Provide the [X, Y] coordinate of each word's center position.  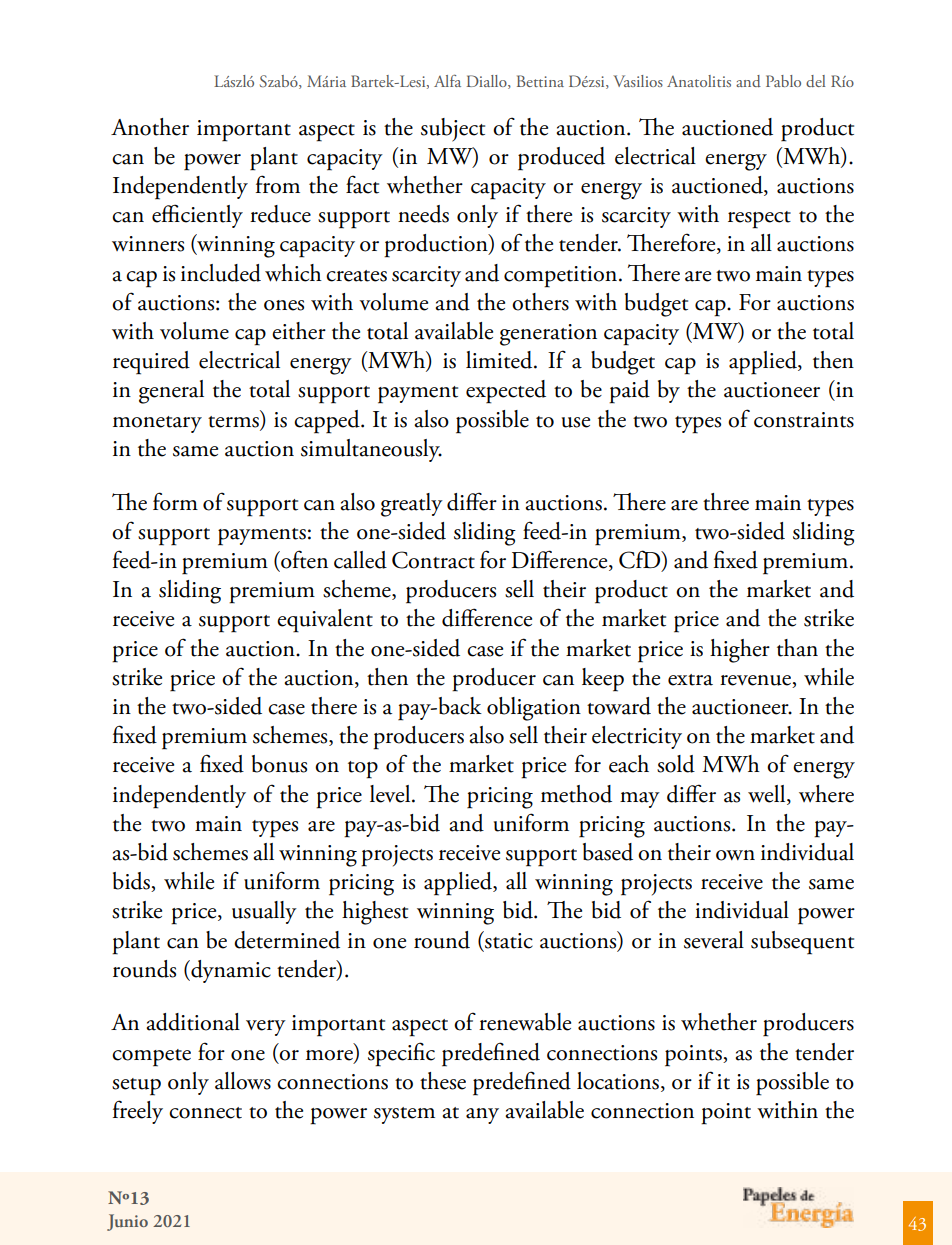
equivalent [325, 621]
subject [453, 130]
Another [150, 127]
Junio [127, 1222]
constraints [804, 420]
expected [506, 392]
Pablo [783, 81]
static [508, 940]
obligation [534, 709]
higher [740, 651]
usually [264, 912]
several [714, 940]
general [171, 392]
